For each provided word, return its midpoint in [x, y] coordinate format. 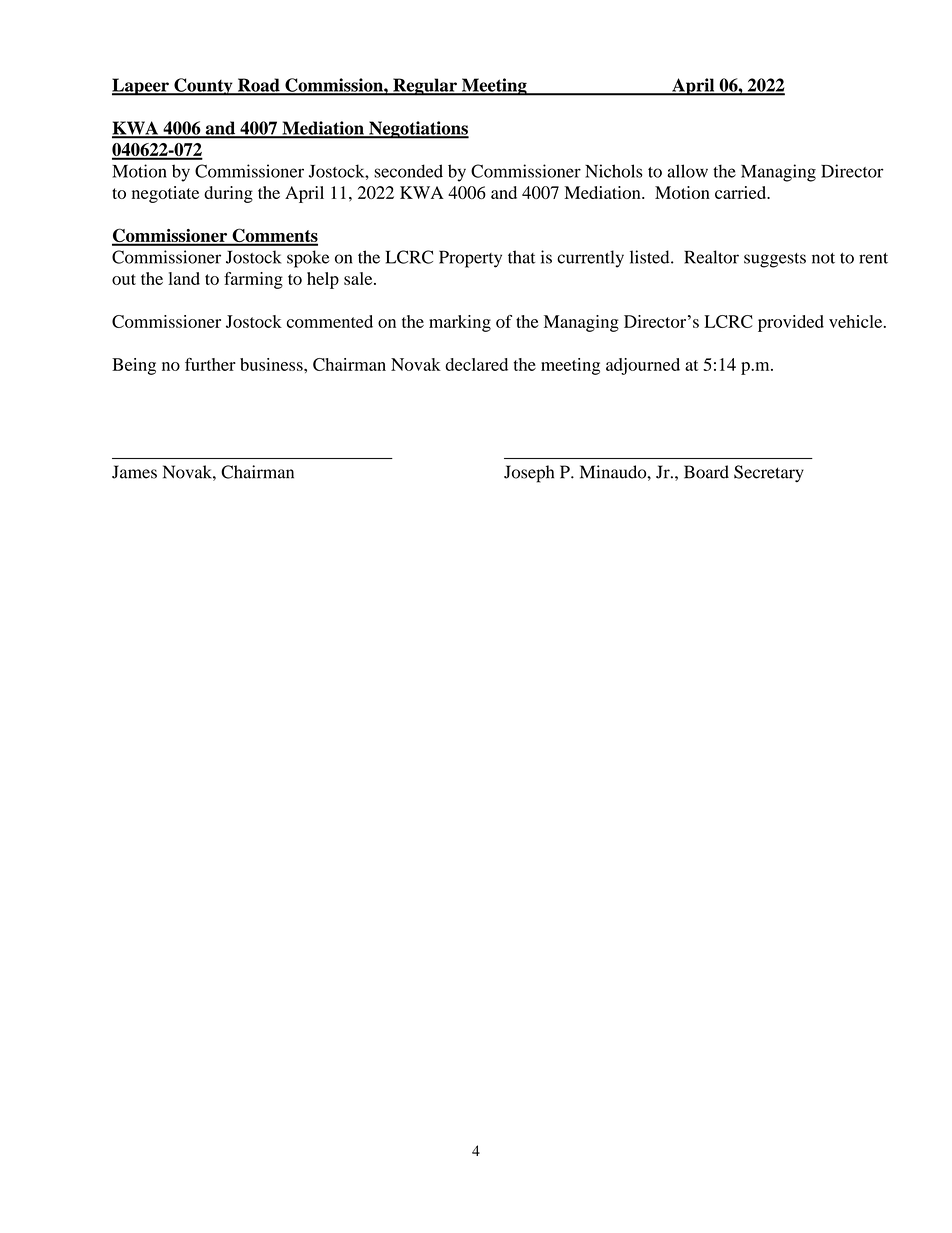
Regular [425, 87]
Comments [274, 236]
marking [460, 323]
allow [687, 171]
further [210, 364]
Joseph [529, 474]
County [203, 87]
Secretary [769, 473]
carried [742, 192]
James [134, 472]
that [521, 257]
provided [791, 323]
